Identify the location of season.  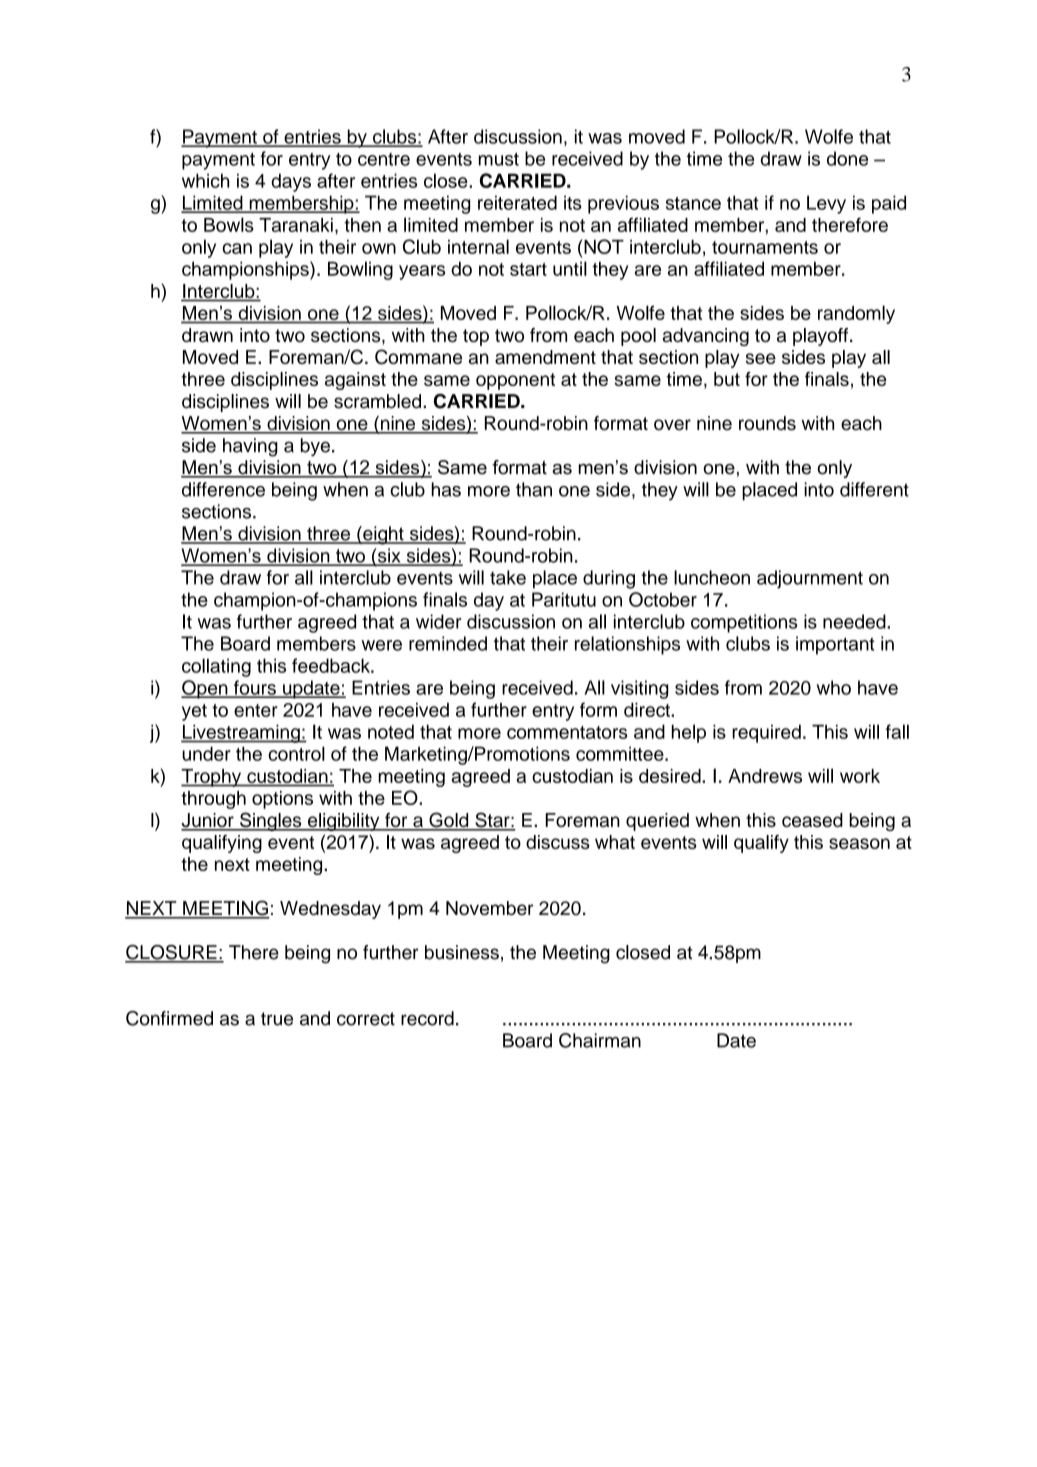
(859, 843).
